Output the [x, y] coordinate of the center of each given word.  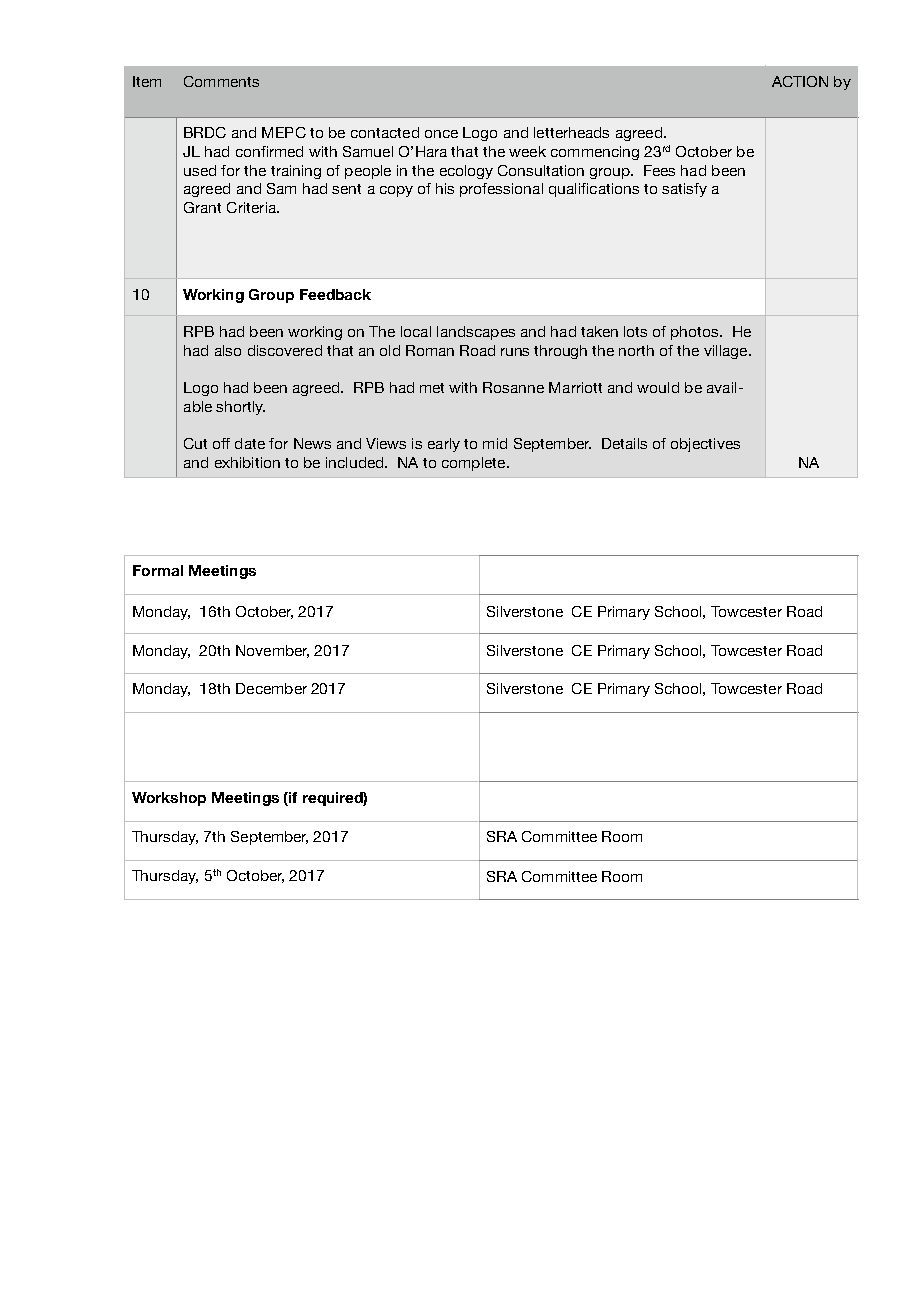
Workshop [169, 799]
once [441, 134]
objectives [705, 445]
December [271, 688]
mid [495, 443]
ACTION [800, 81]
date [250, 443]
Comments [221, 81]
